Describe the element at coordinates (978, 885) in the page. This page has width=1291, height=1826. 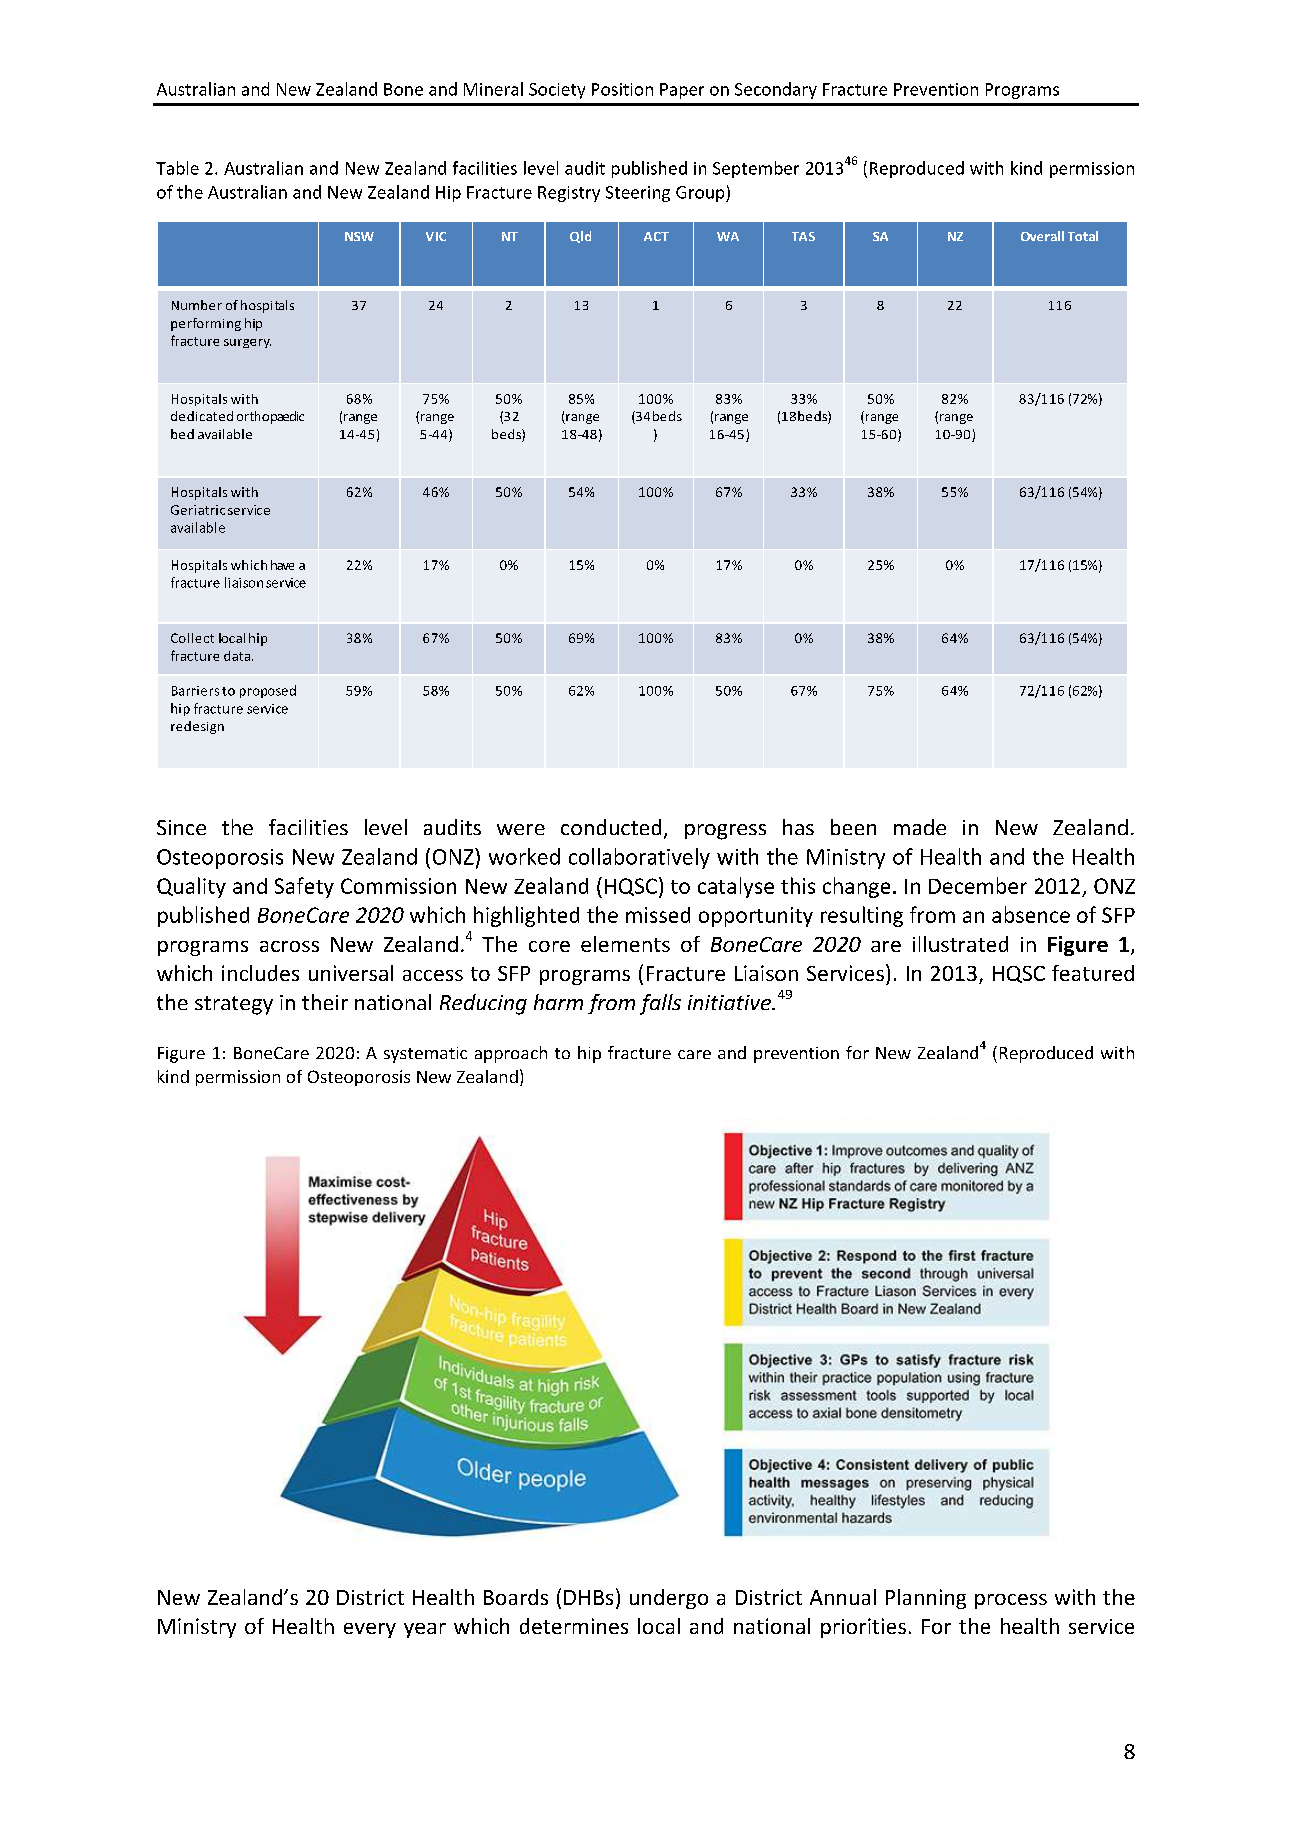
I see `December` at that location.
